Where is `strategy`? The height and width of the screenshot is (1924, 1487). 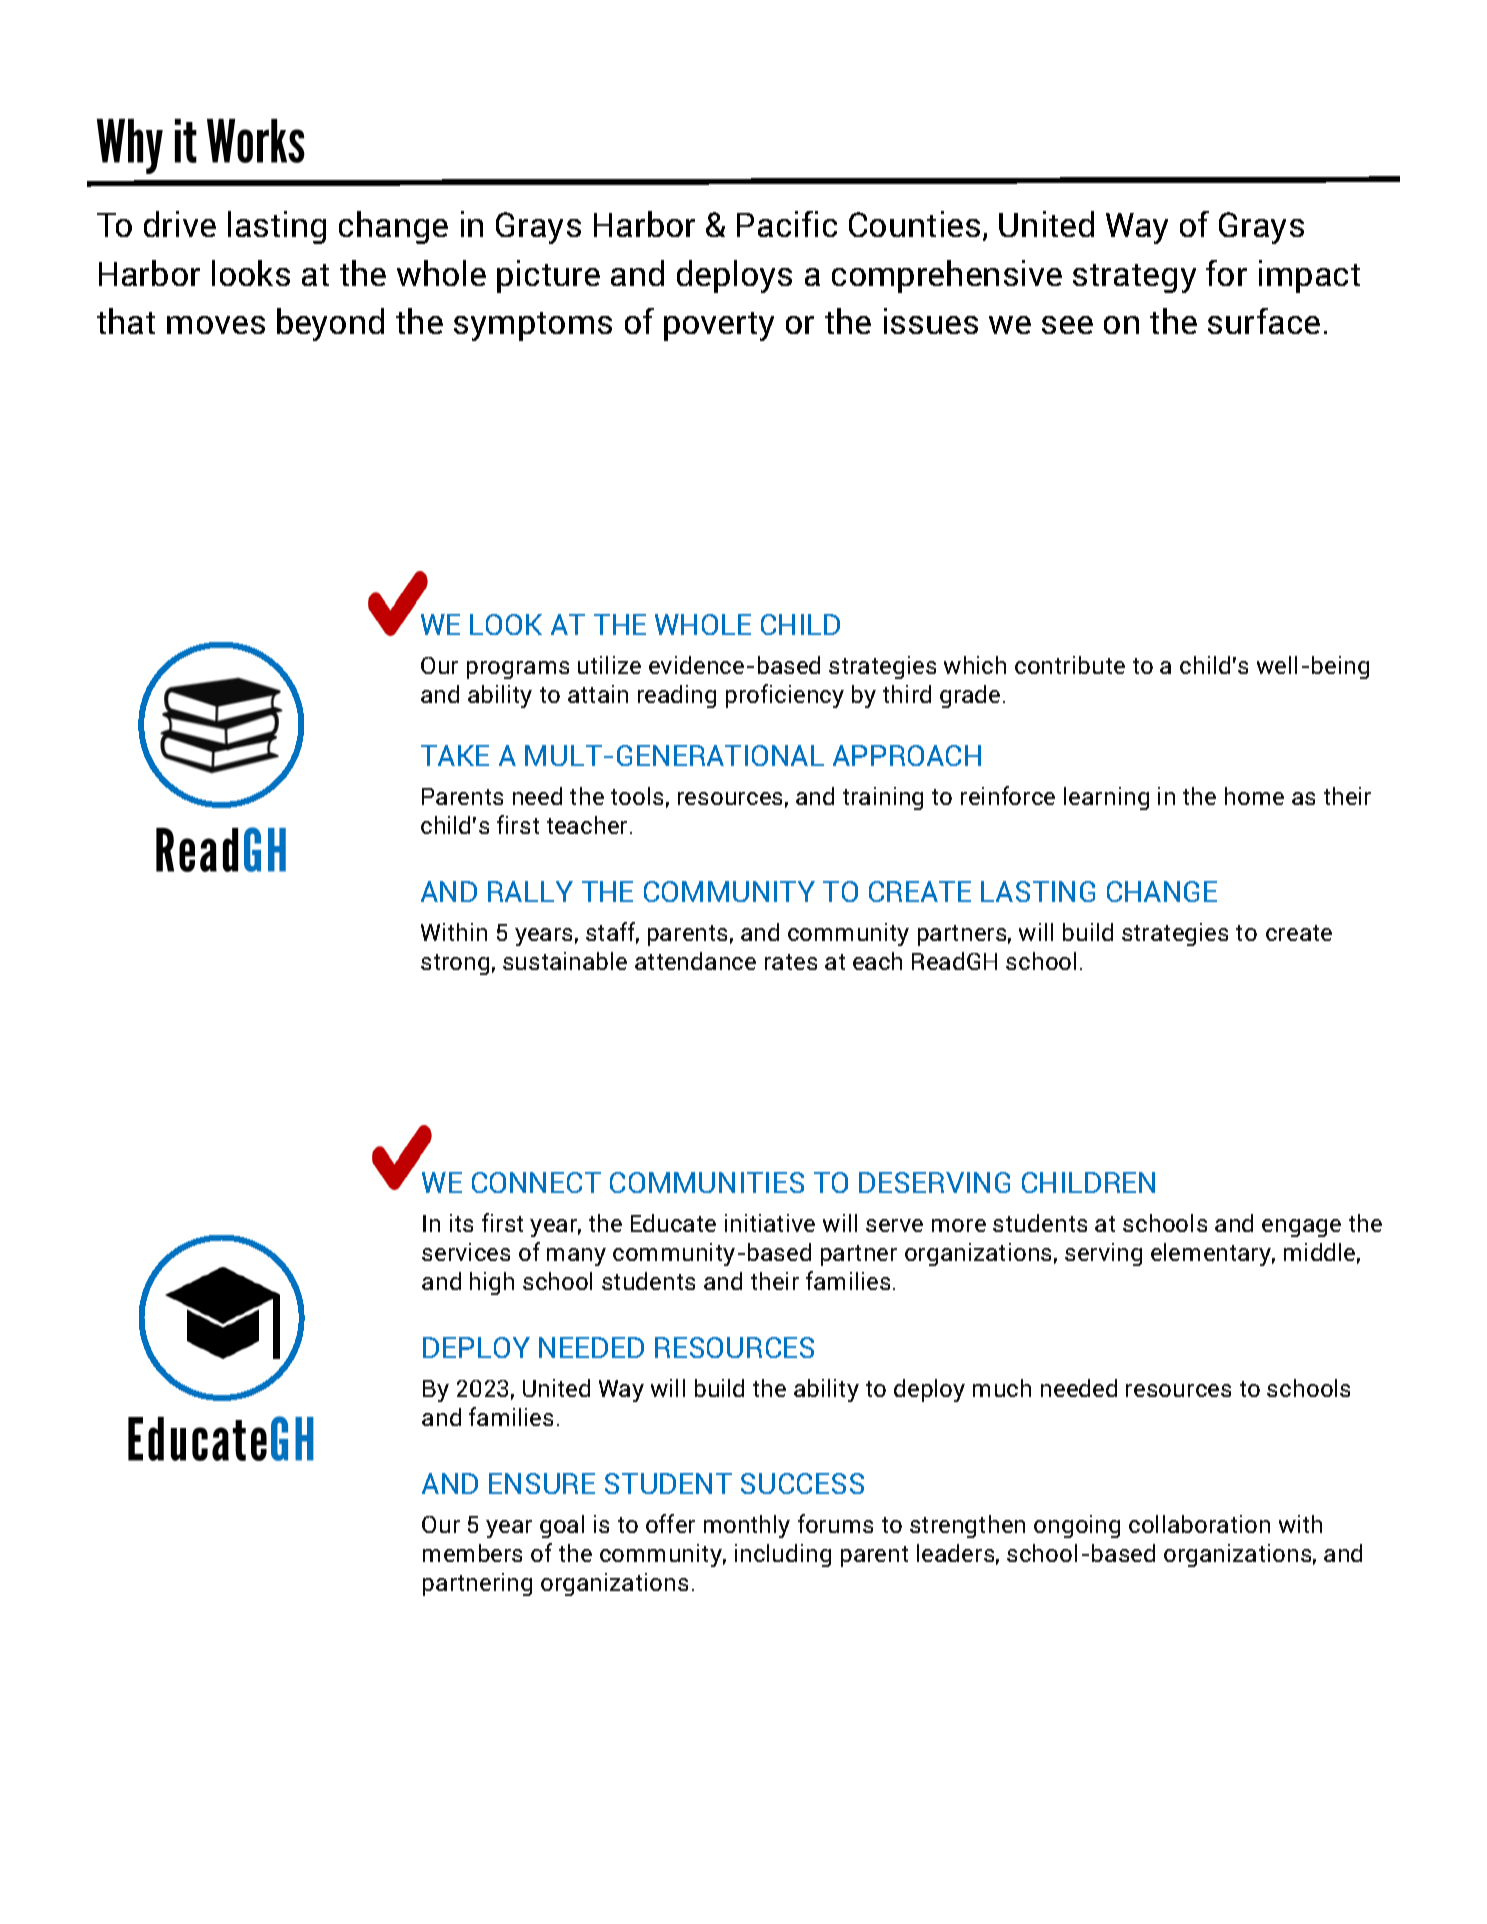 strategy is located at coordinates (1134, 278).
